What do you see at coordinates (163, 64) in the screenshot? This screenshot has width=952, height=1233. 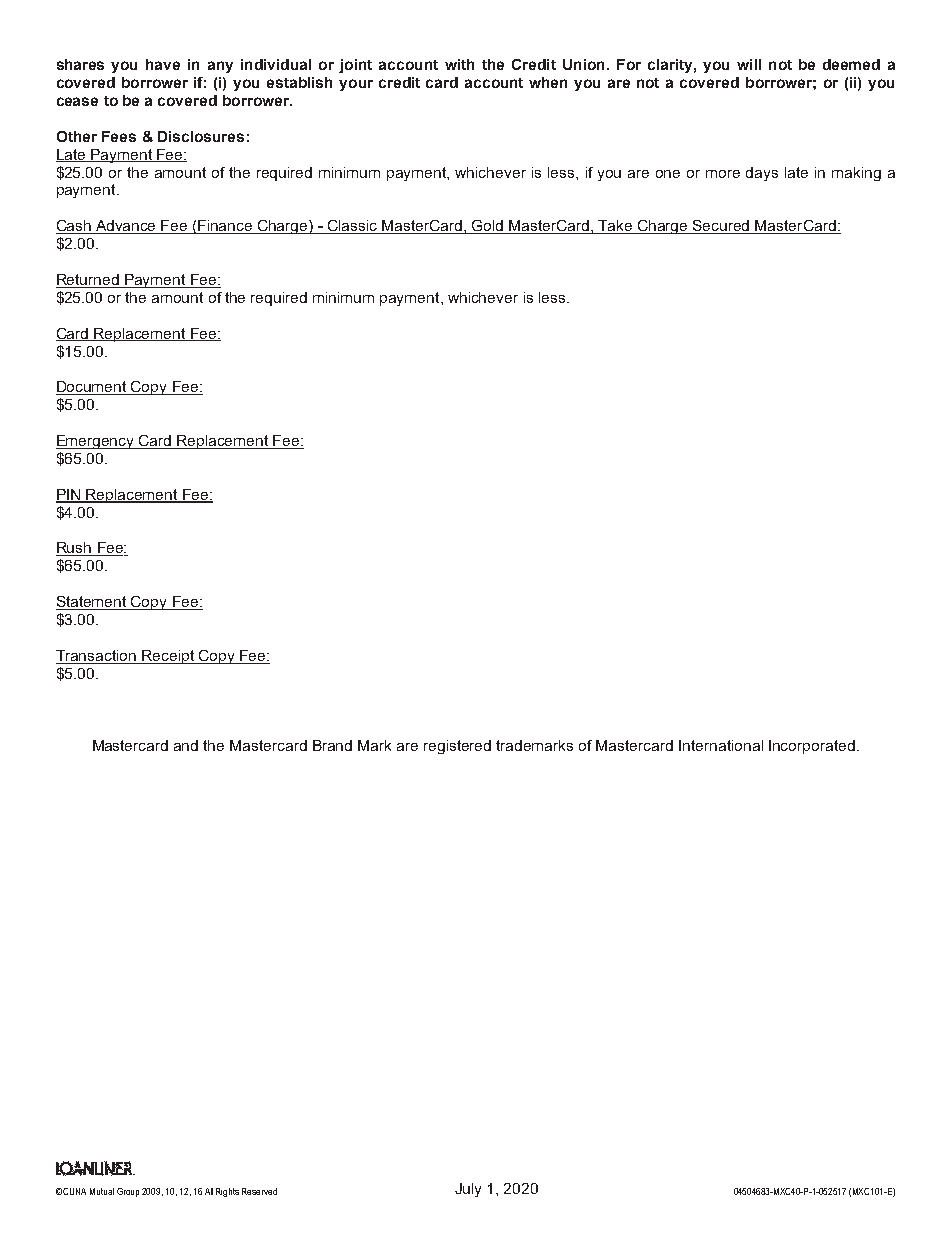 I see `have` at bounding box center [163, 64].
